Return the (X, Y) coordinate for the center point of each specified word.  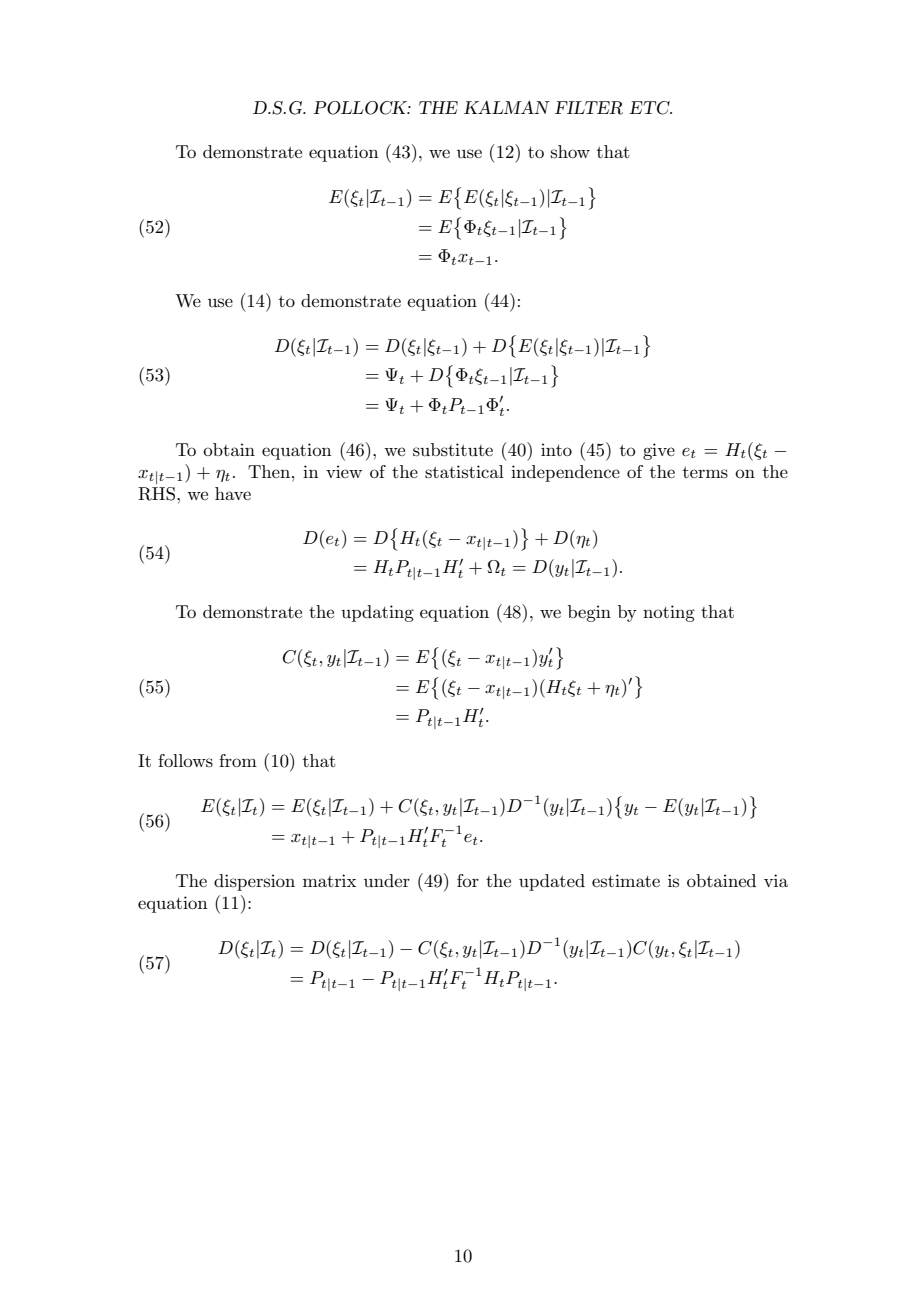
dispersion (254, 882)
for (468, 880)
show (570, 151)
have (233, 493)
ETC (650, 108)
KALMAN (507, 107)
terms (705, 473)
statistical (464, 472)
